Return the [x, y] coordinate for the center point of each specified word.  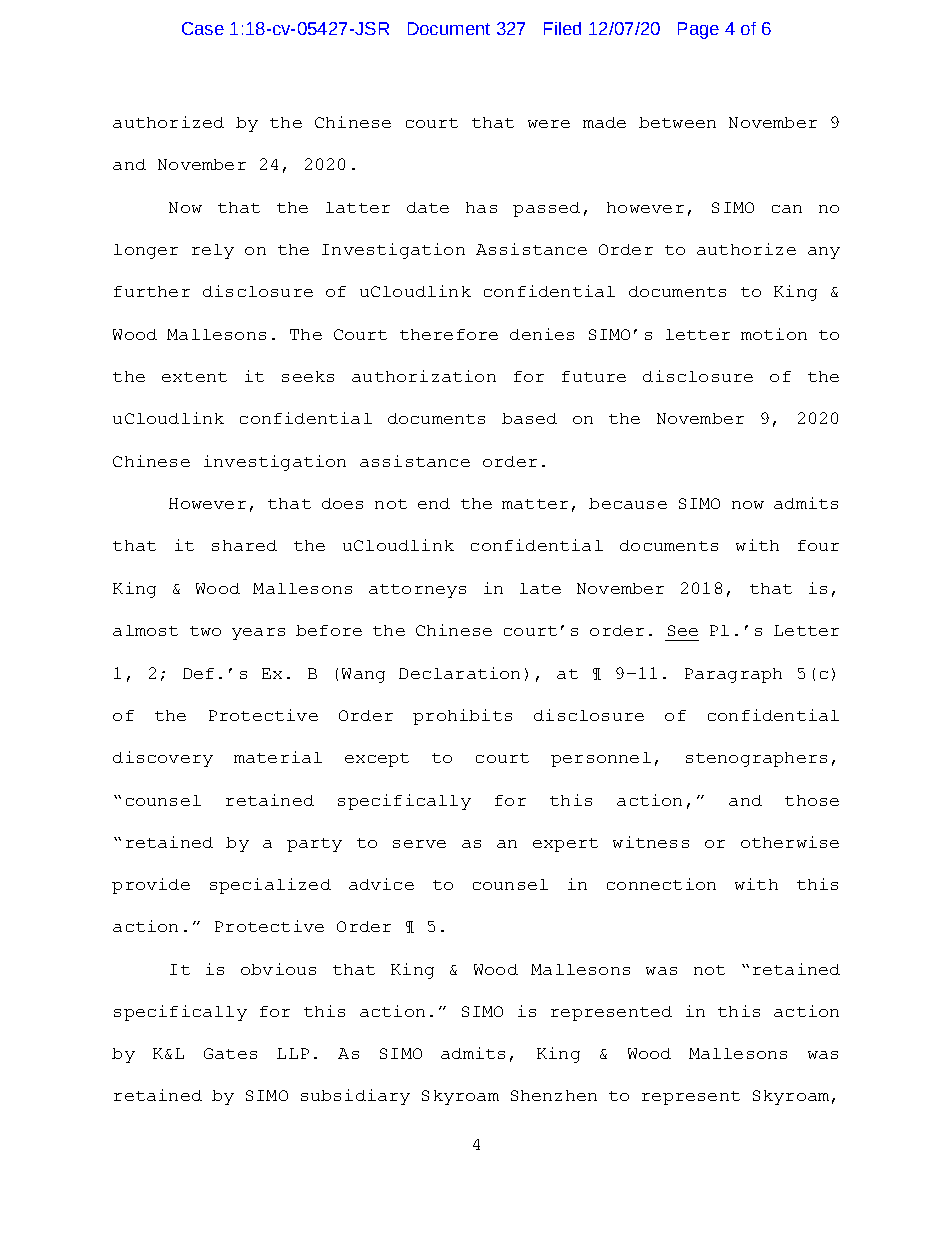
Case [203, 28]
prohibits [462, 717]
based [529, 418]
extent [194, 377]
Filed [562, 28]
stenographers [756, 759]
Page [698, 30]
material [278, 757]
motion [774, 334]
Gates [230, 1053]
